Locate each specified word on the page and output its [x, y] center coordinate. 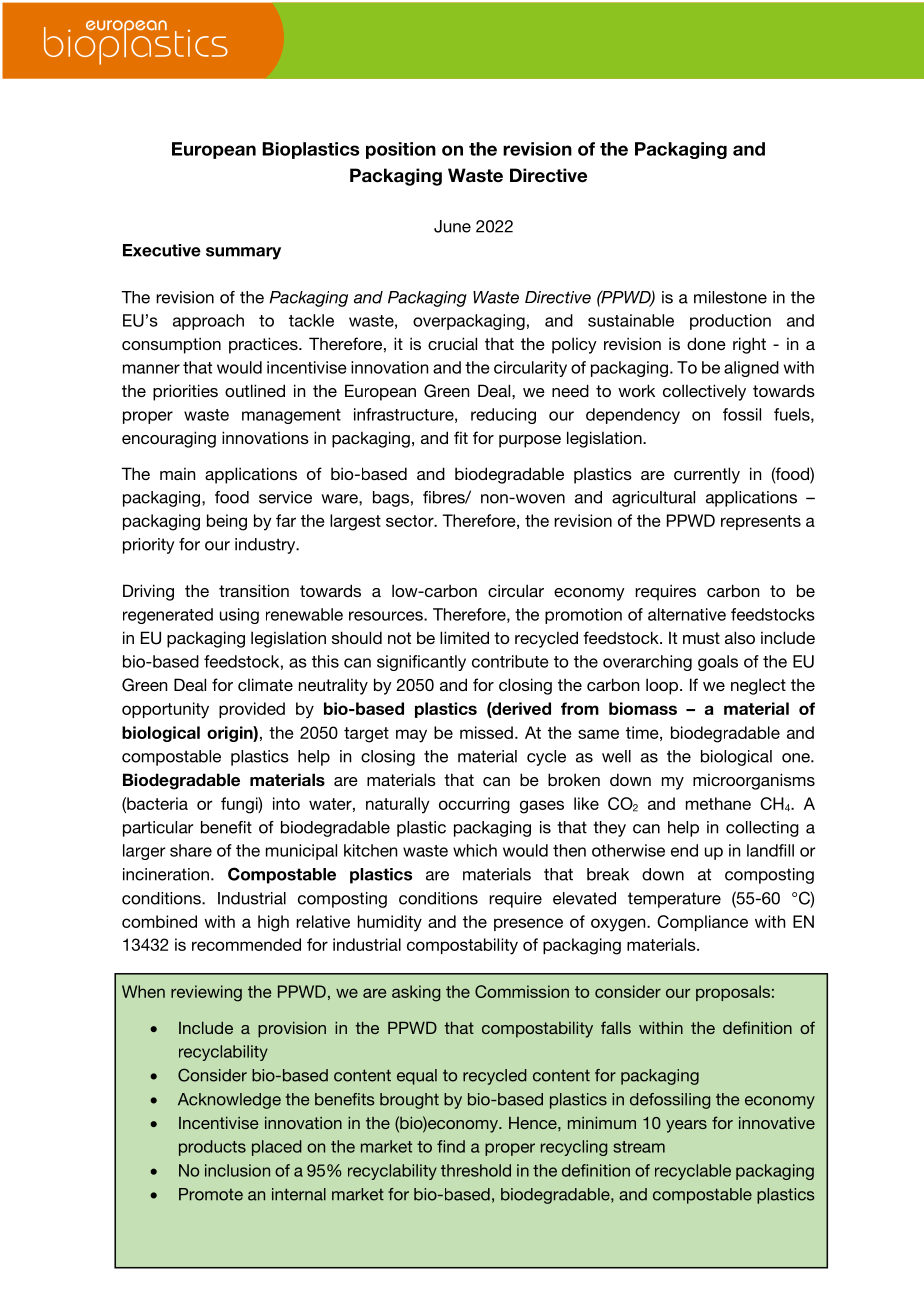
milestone [730, 297]
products [212, 1148]
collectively [704, 392]
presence [528, 924]
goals [718, 663]
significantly [421, 663]
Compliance [702, 923]
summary [243, 253]
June [452, 226]
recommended [246, 944]
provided [252, 710]
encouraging [169, 439]
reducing [503, 416]
